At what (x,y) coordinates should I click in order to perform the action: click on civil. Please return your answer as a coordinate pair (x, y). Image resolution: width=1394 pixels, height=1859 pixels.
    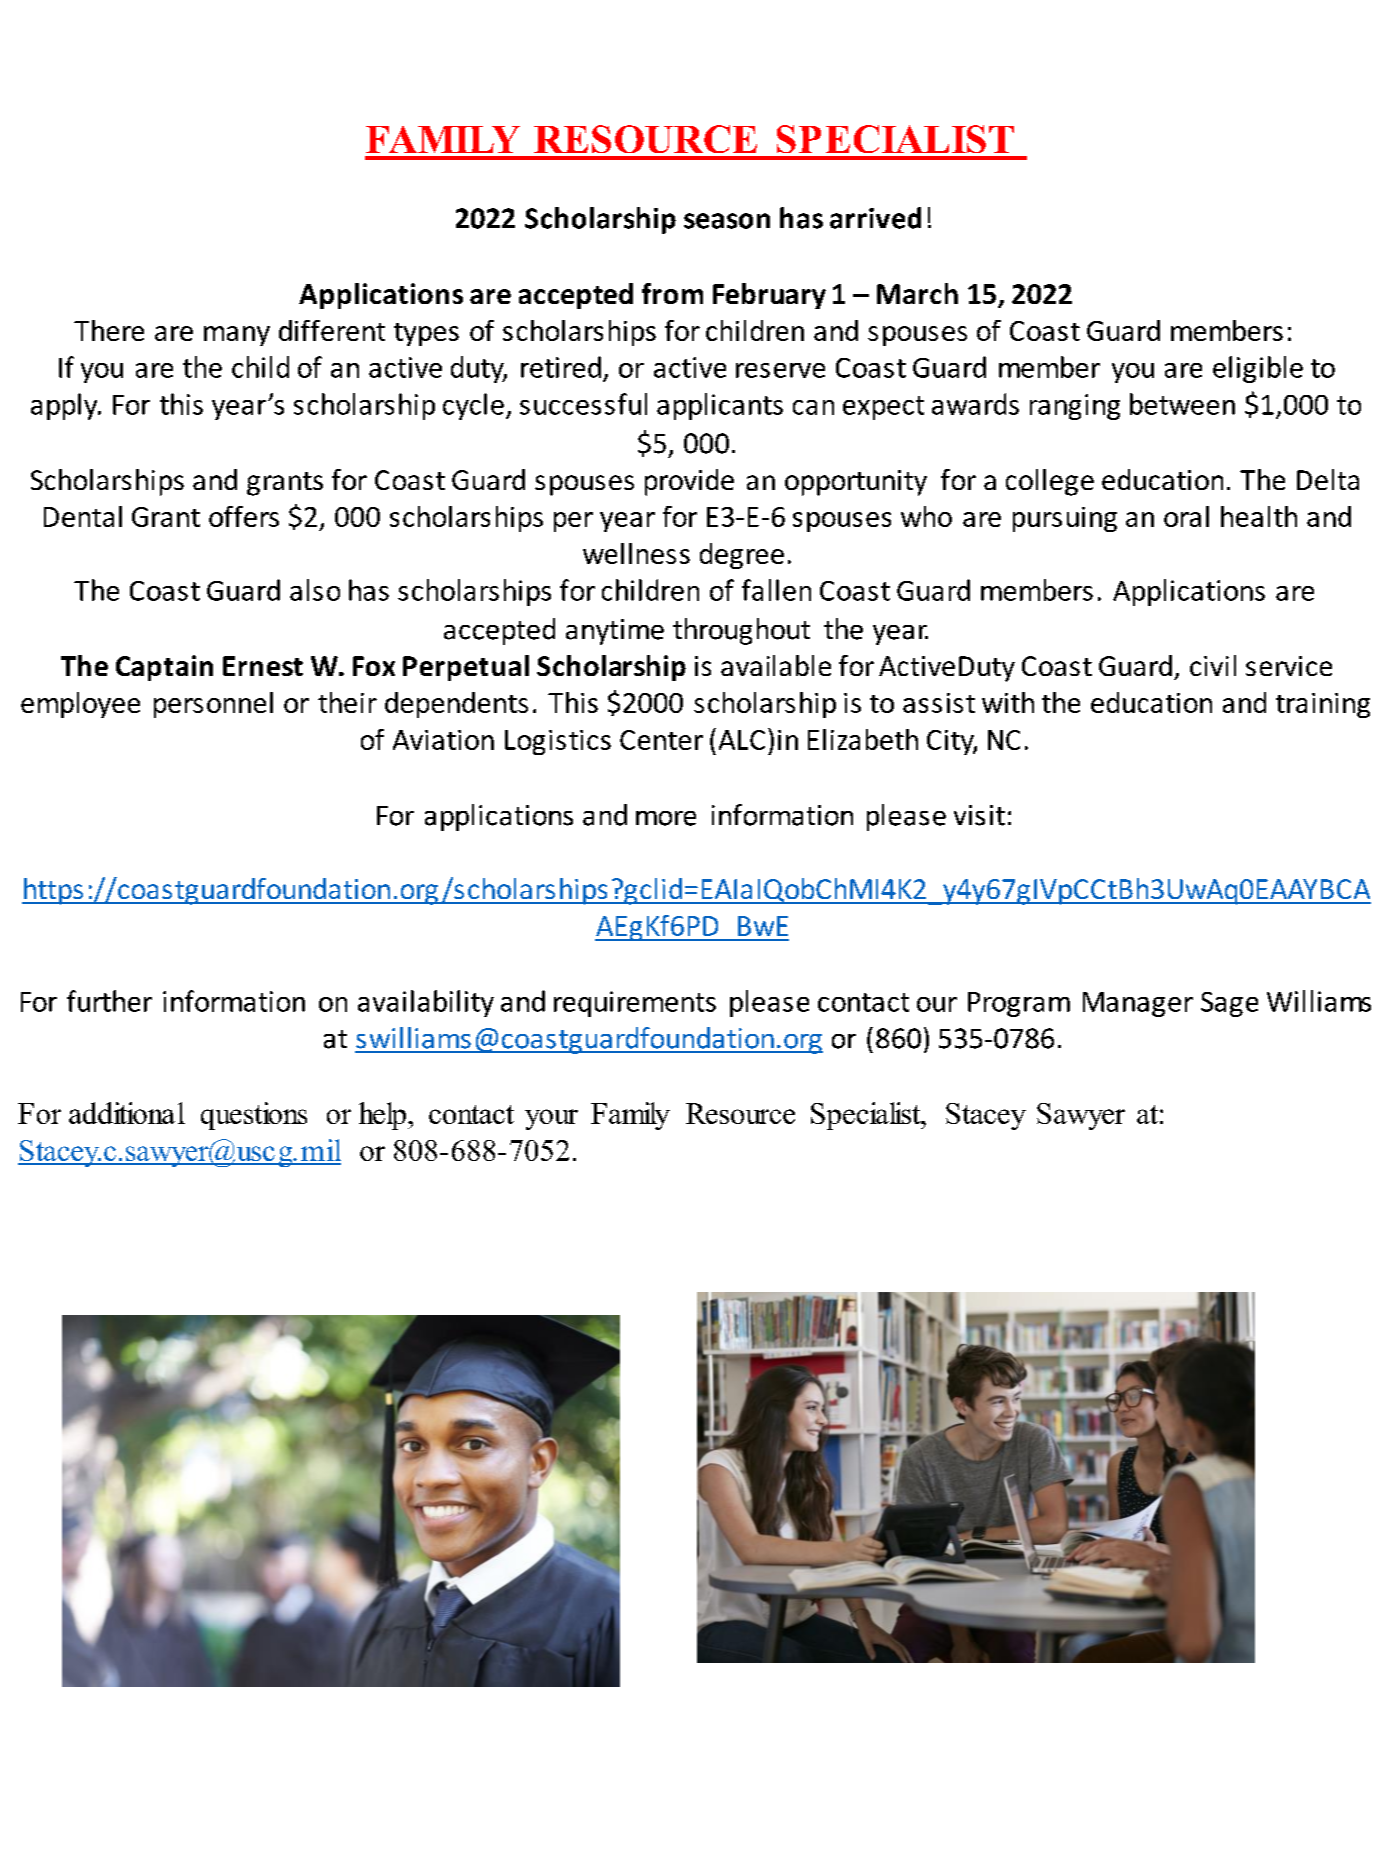
    Looking at the image, I should click on (1213, 665).
